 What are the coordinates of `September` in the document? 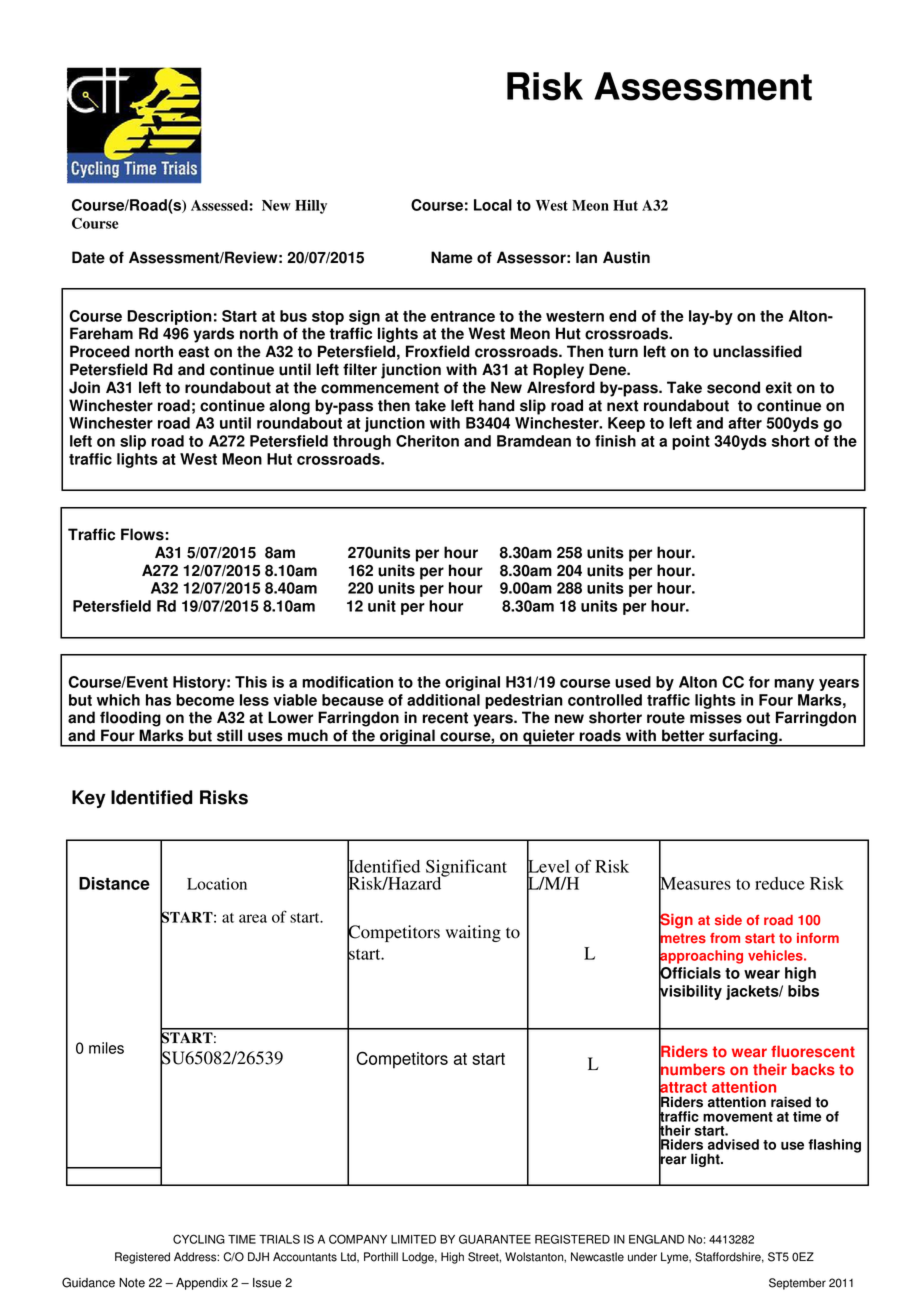 It's located at (797, 1284).
